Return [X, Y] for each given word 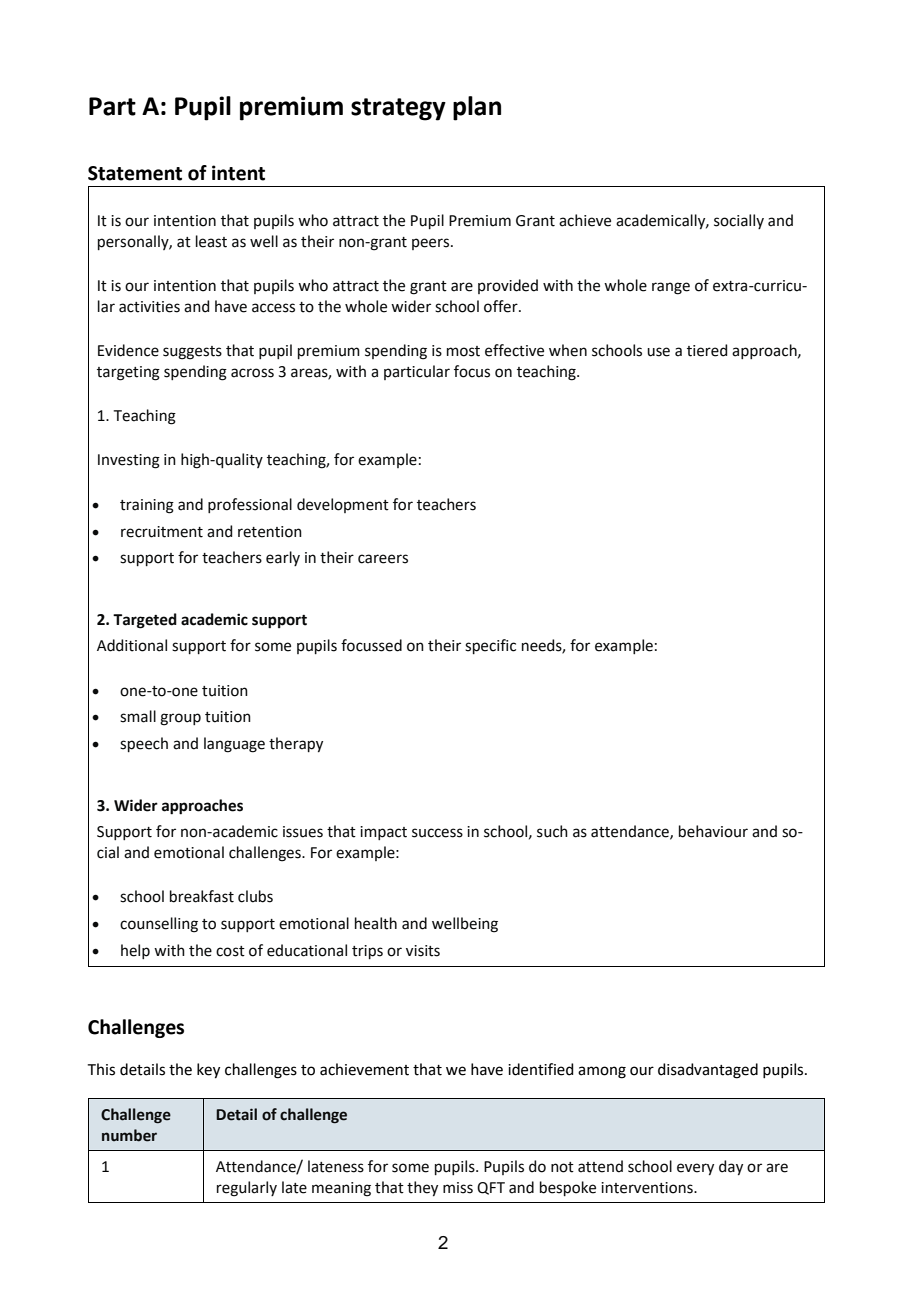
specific [490, 646]
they [422, 1188]
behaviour [713, 831]
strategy [398, 109]
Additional [132, 645]
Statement [135, 173]
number [129, 1135]
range [671, 288]
